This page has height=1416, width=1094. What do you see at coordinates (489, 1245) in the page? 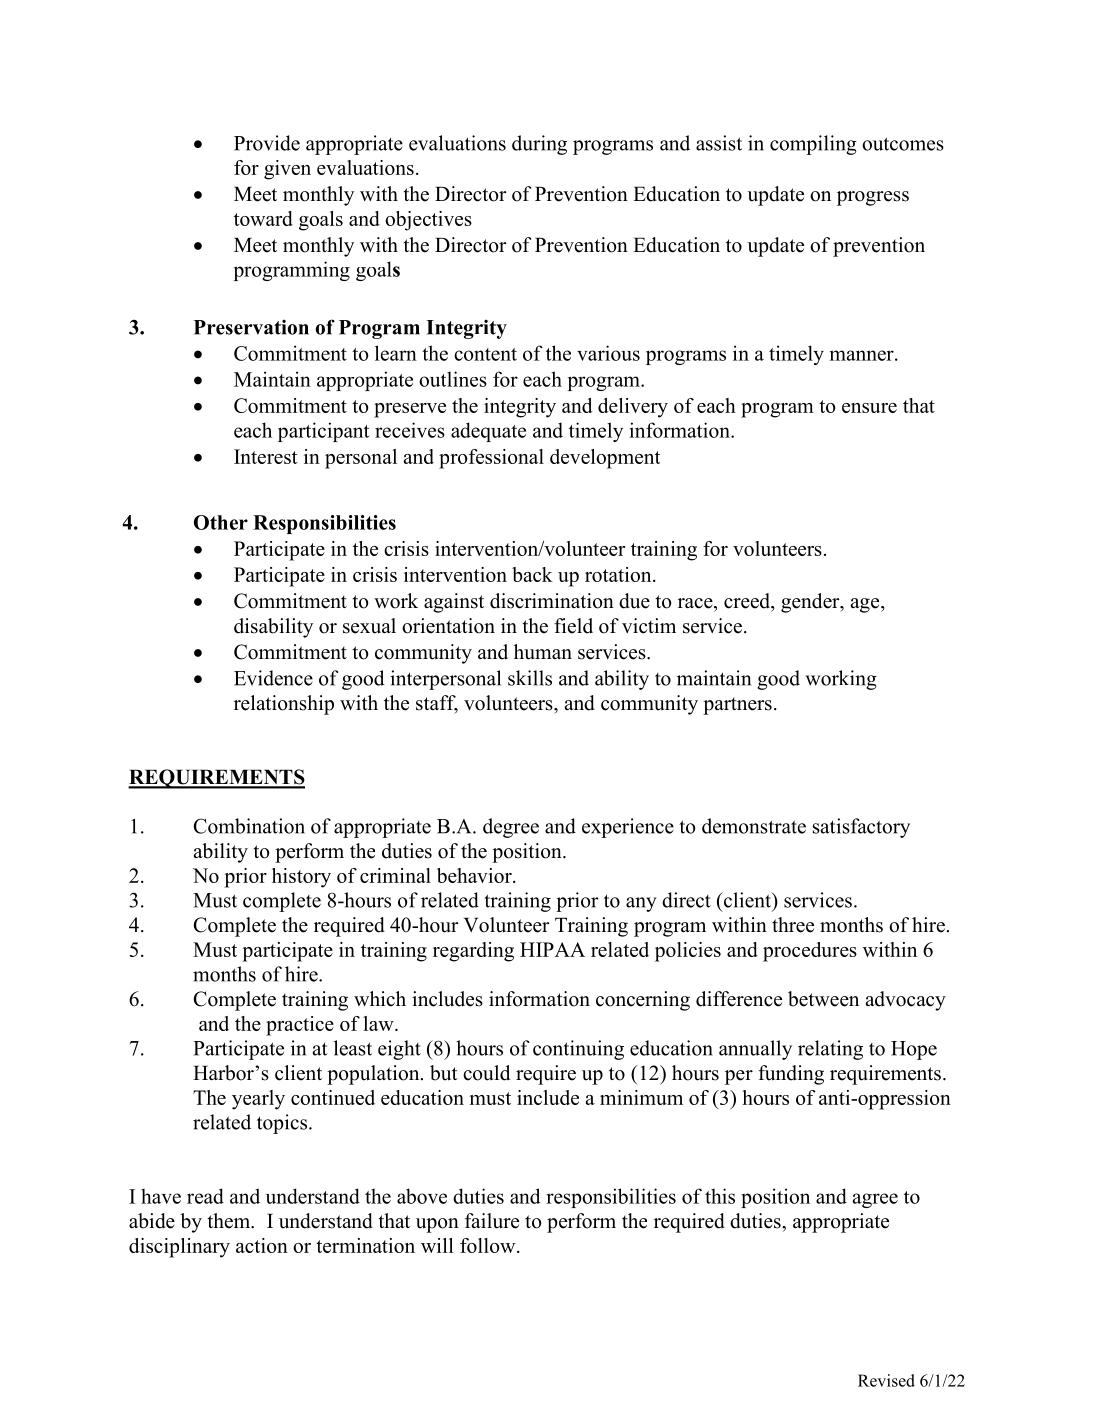
I see `follow` at bounding box center [489, 1245].
